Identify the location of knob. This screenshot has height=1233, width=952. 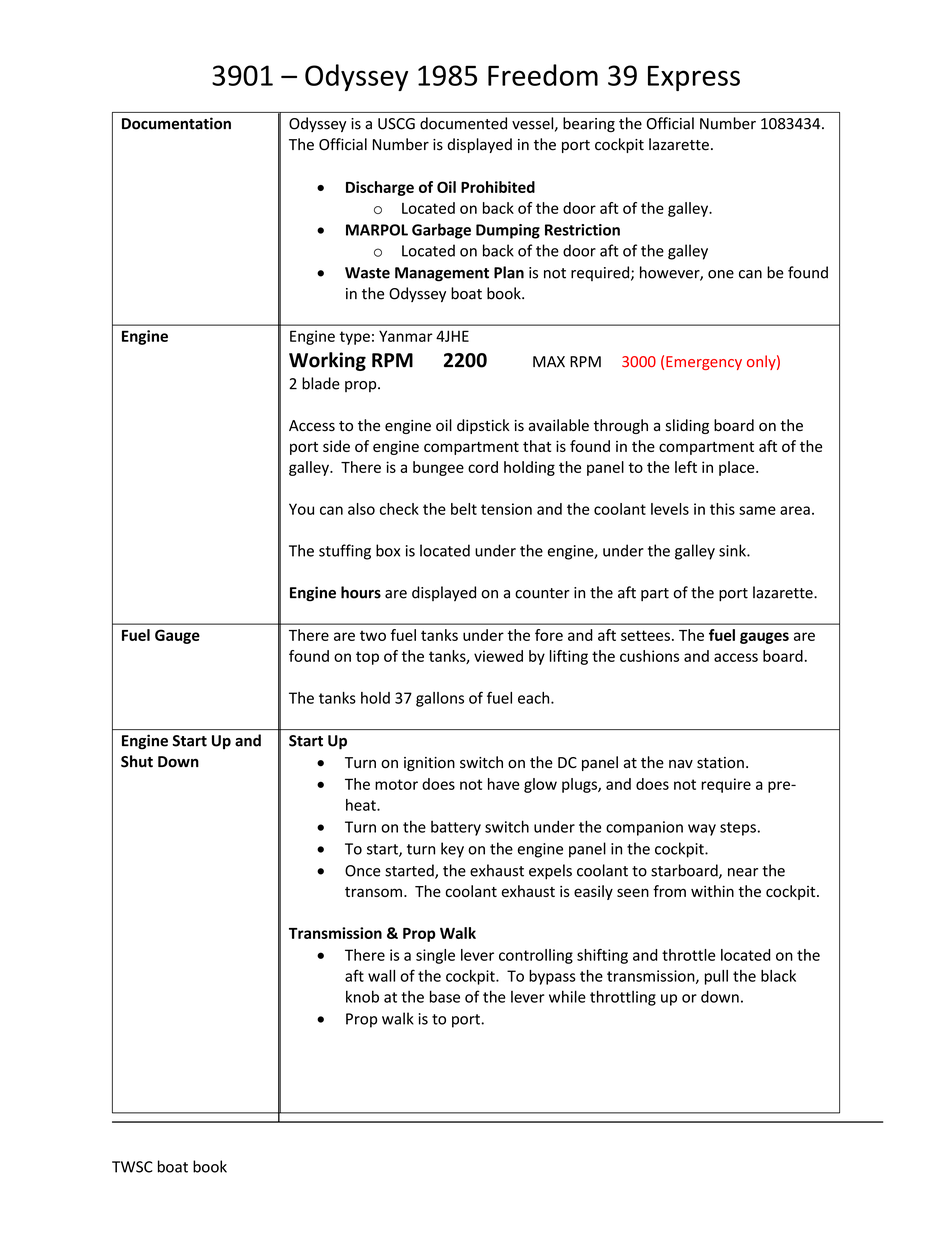
(362, 996).
